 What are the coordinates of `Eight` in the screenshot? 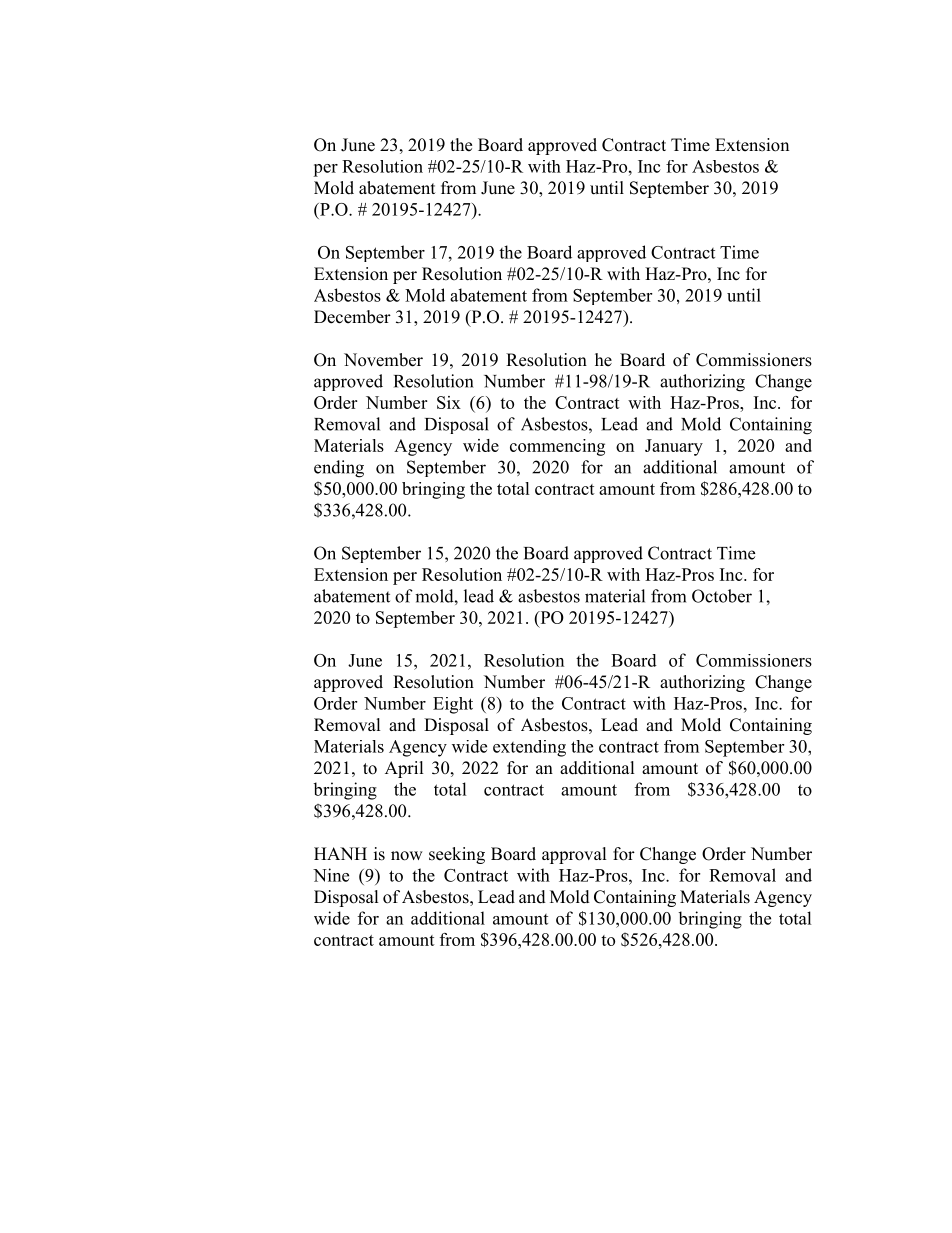 It's located at (453, 705).
